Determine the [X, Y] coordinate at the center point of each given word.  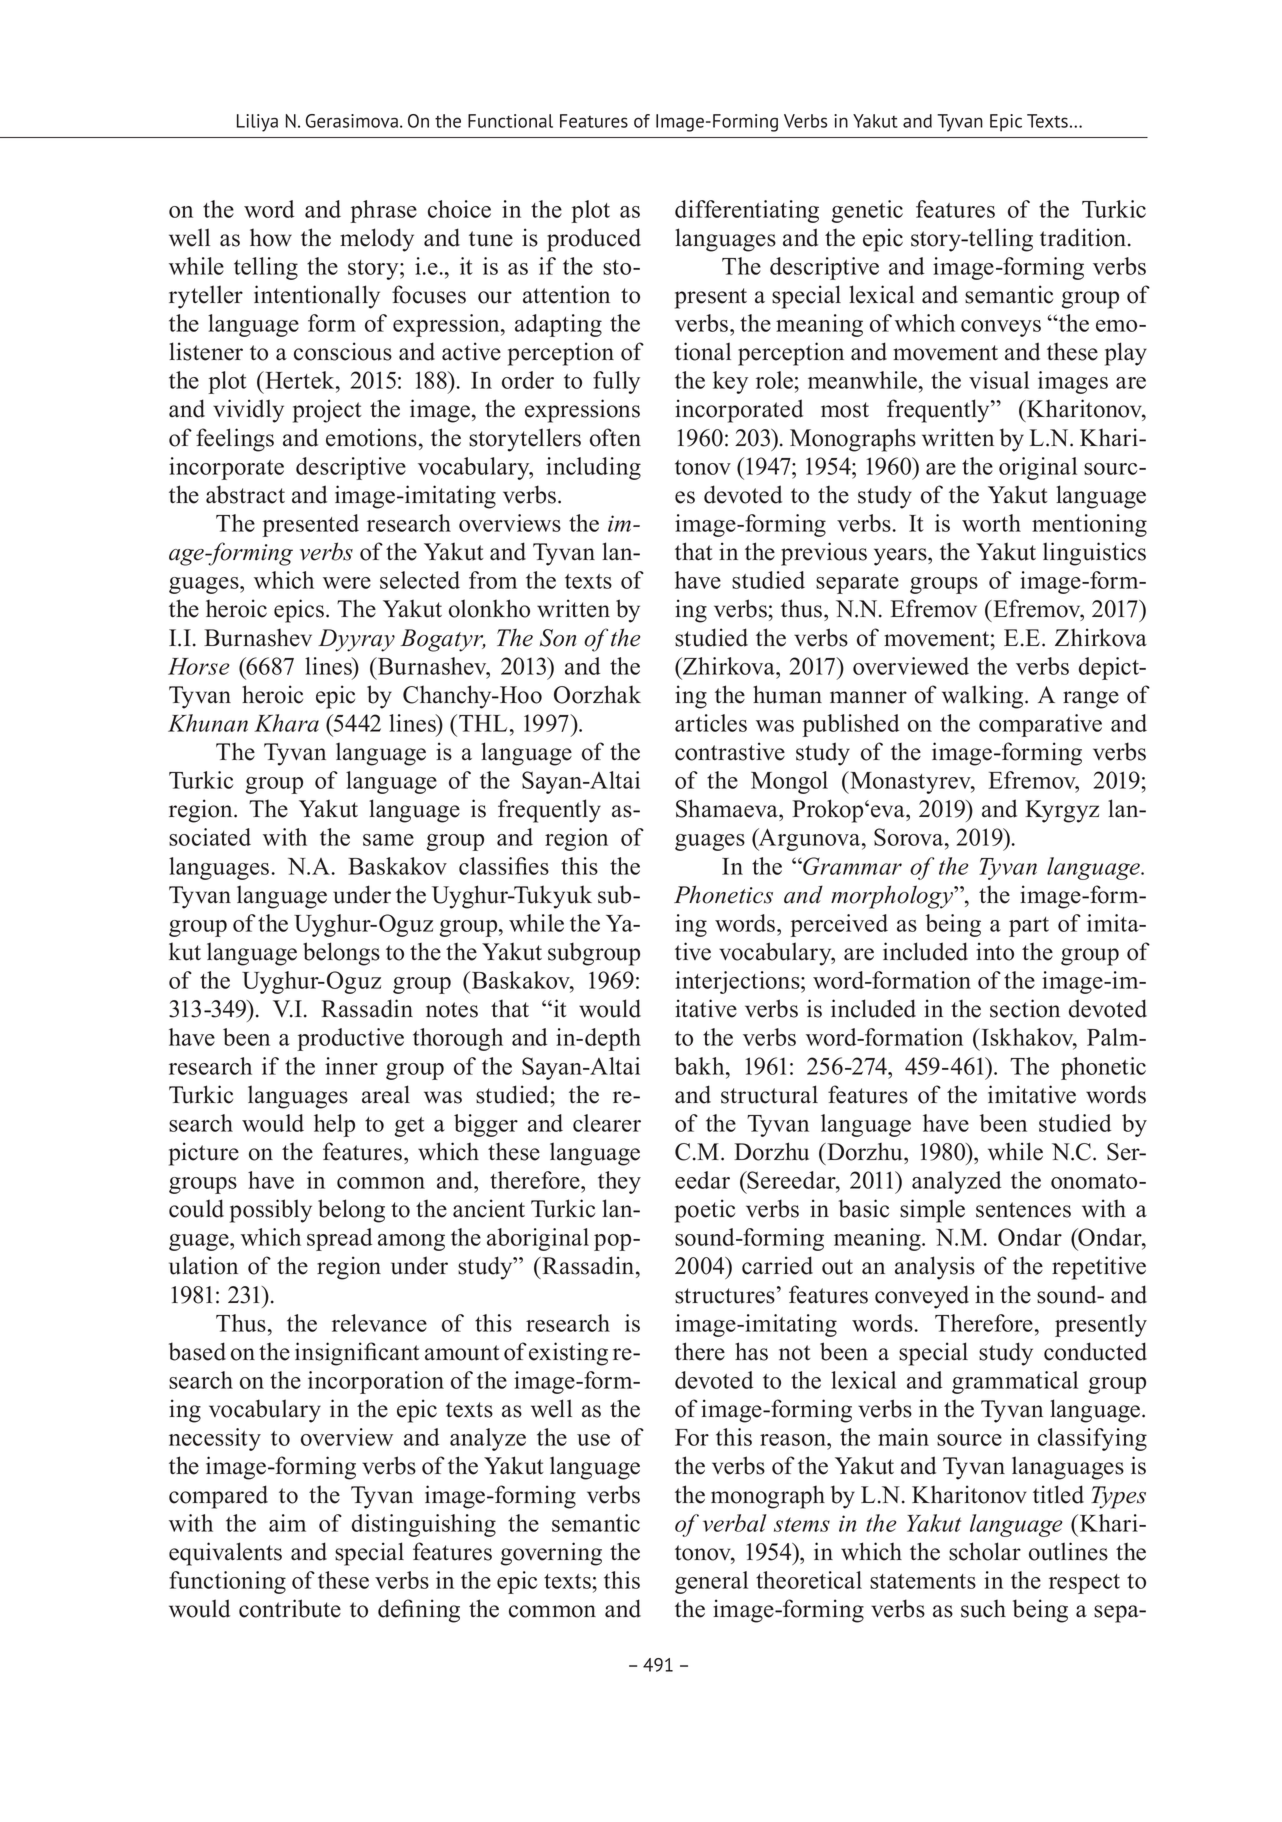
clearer [607, 1123]
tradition [1084, 237]
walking [984, 697]
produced [594, 240]
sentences [1023, 1210]
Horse [199, 666]
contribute [290, 1608]
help [334, 1125]
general [711, 1582]
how [271, 237]
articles [711, 723]
